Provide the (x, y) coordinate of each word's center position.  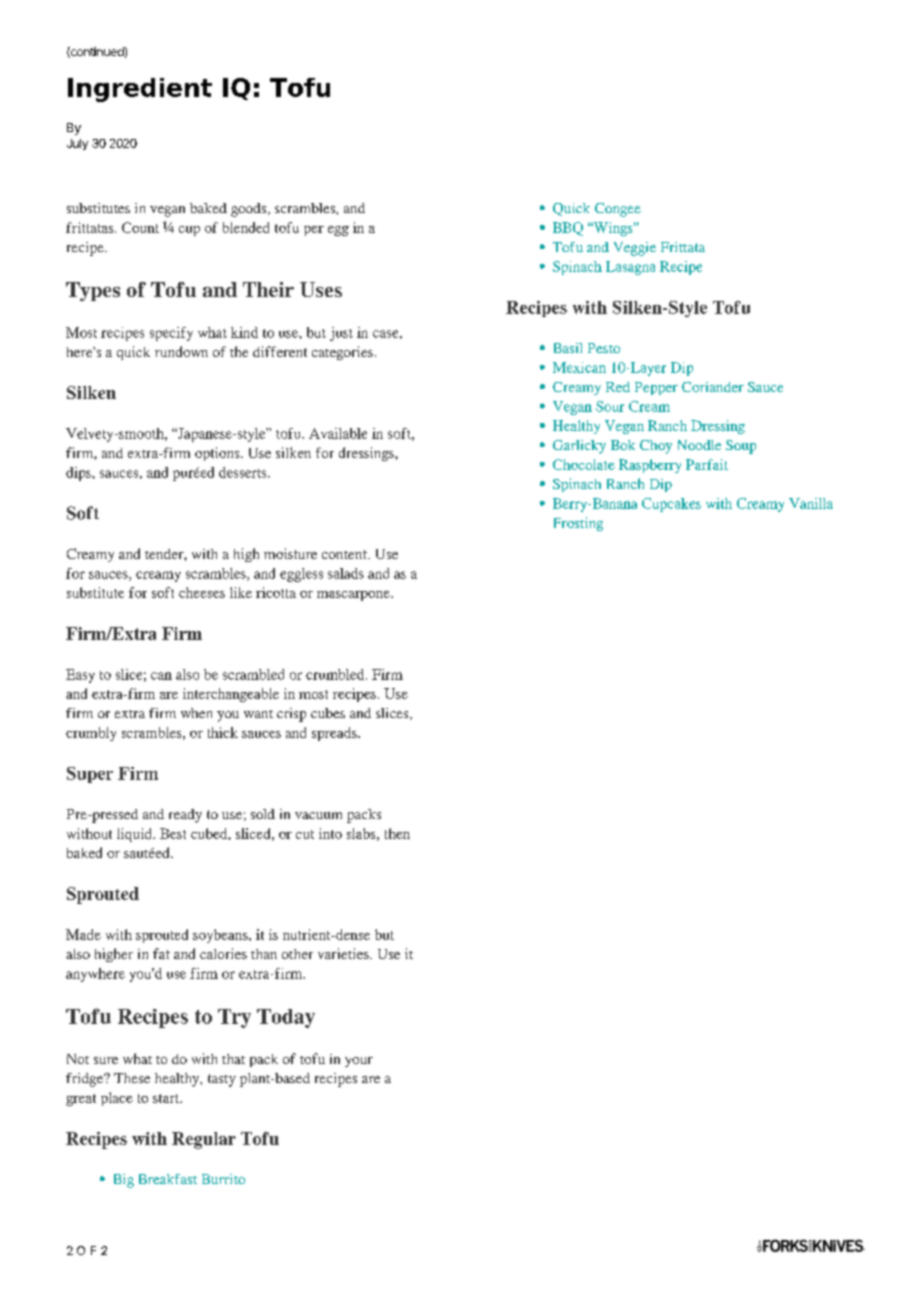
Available (338, 433)
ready (185, 816)
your (359, 1062)
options (218, 454)
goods (250, 210)
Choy (656, 447)
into (330, 833)
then (397, 833)
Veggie (635, 249)
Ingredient (140, 90)
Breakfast (168, 1179)
